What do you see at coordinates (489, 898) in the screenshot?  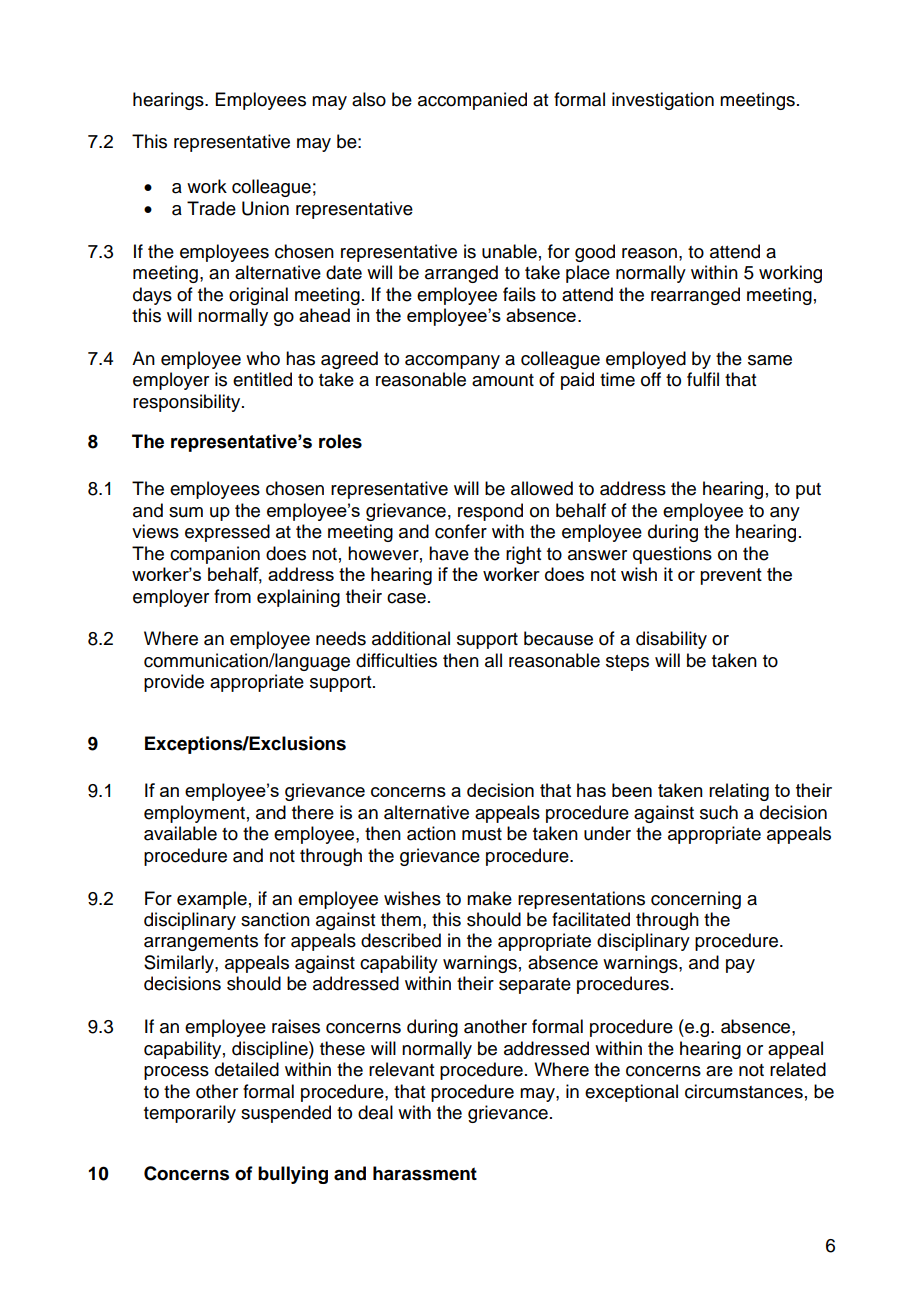 I see `make` at bounding box center [489, 898].
